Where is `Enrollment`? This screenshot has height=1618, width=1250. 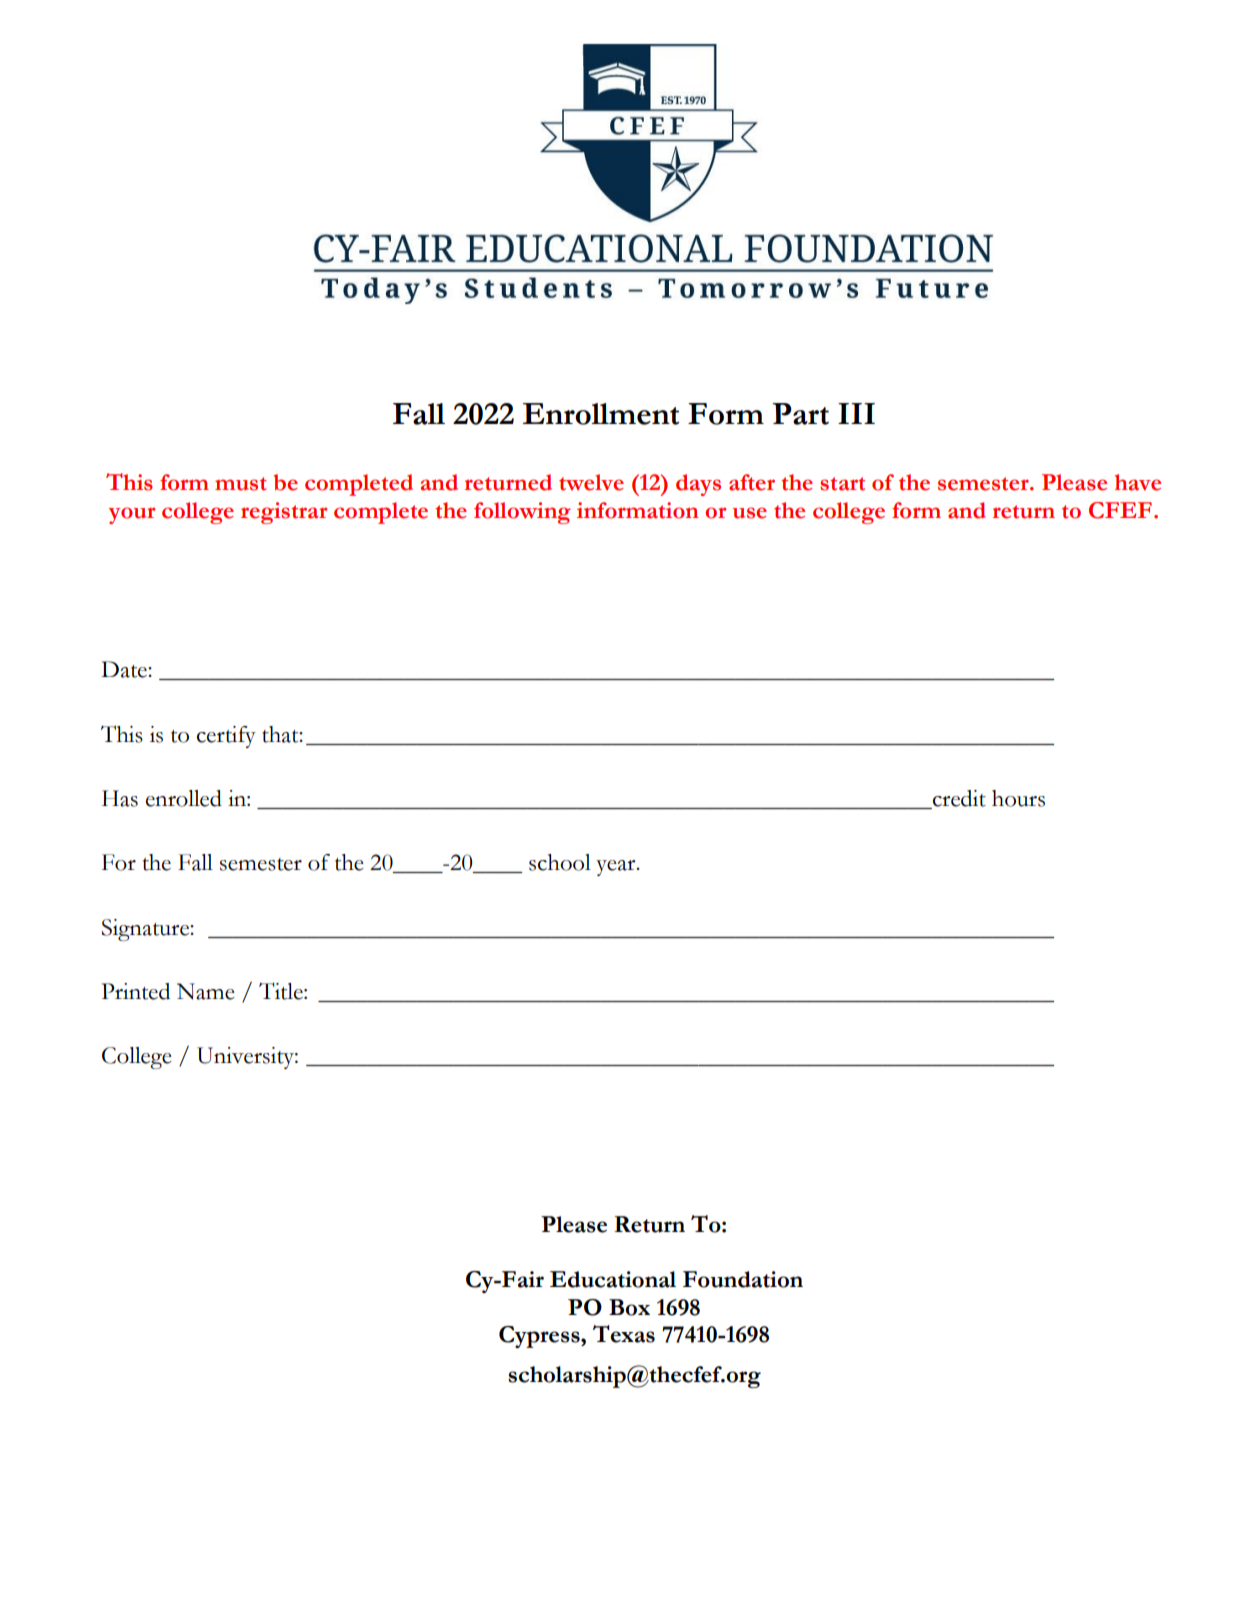
Enrollment is located at coordinates (600, 414).
